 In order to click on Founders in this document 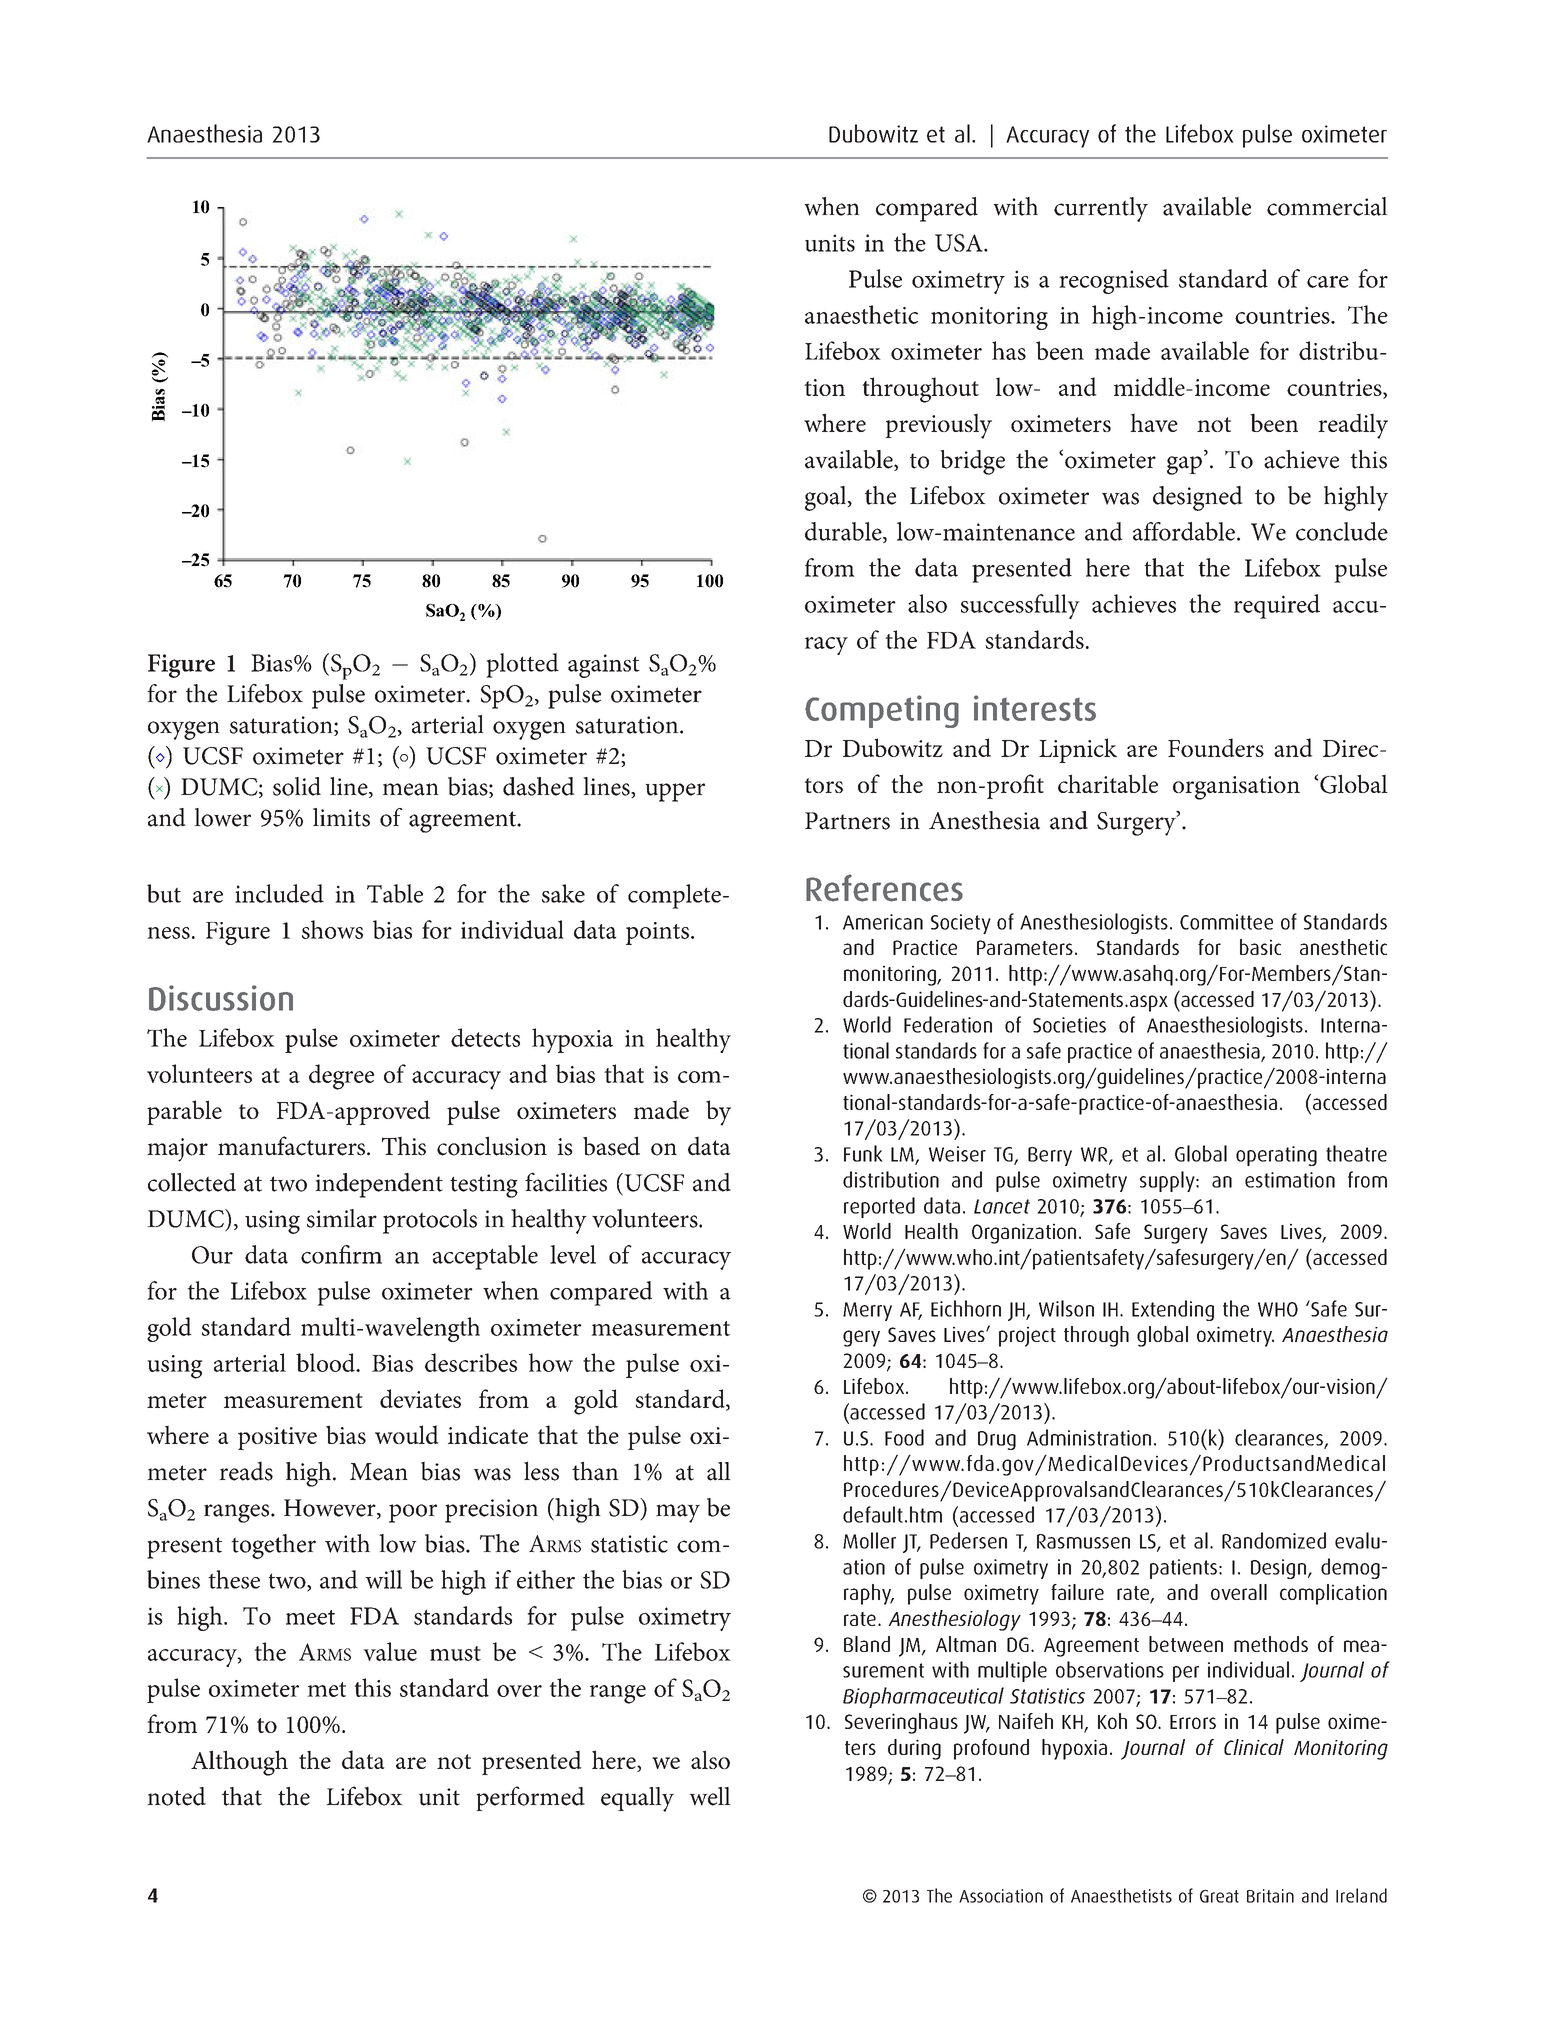, I will do `click(1216, 747)`.
